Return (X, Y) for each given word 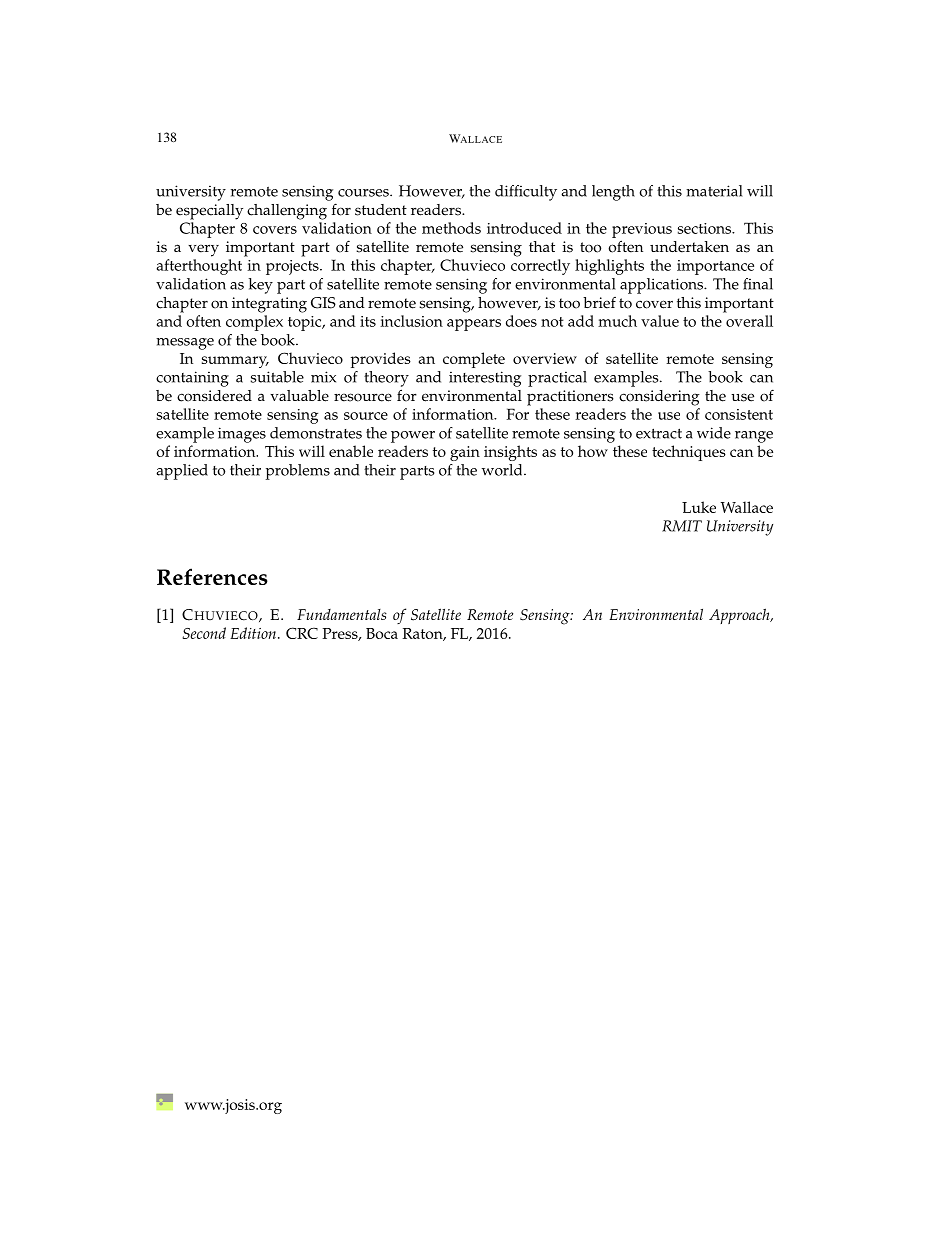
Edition (253, 633)
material (714, 191)
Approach (740, 616)
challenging (287, 212)
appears (474, 325)
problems (298, 472)
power (413, 437)
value (660, 321)
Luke (699, 507)
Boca (382, 633)
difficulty (526, 193)
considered (214, 396)
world (503, 470)
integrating (269, 305)
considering (659, 398)
